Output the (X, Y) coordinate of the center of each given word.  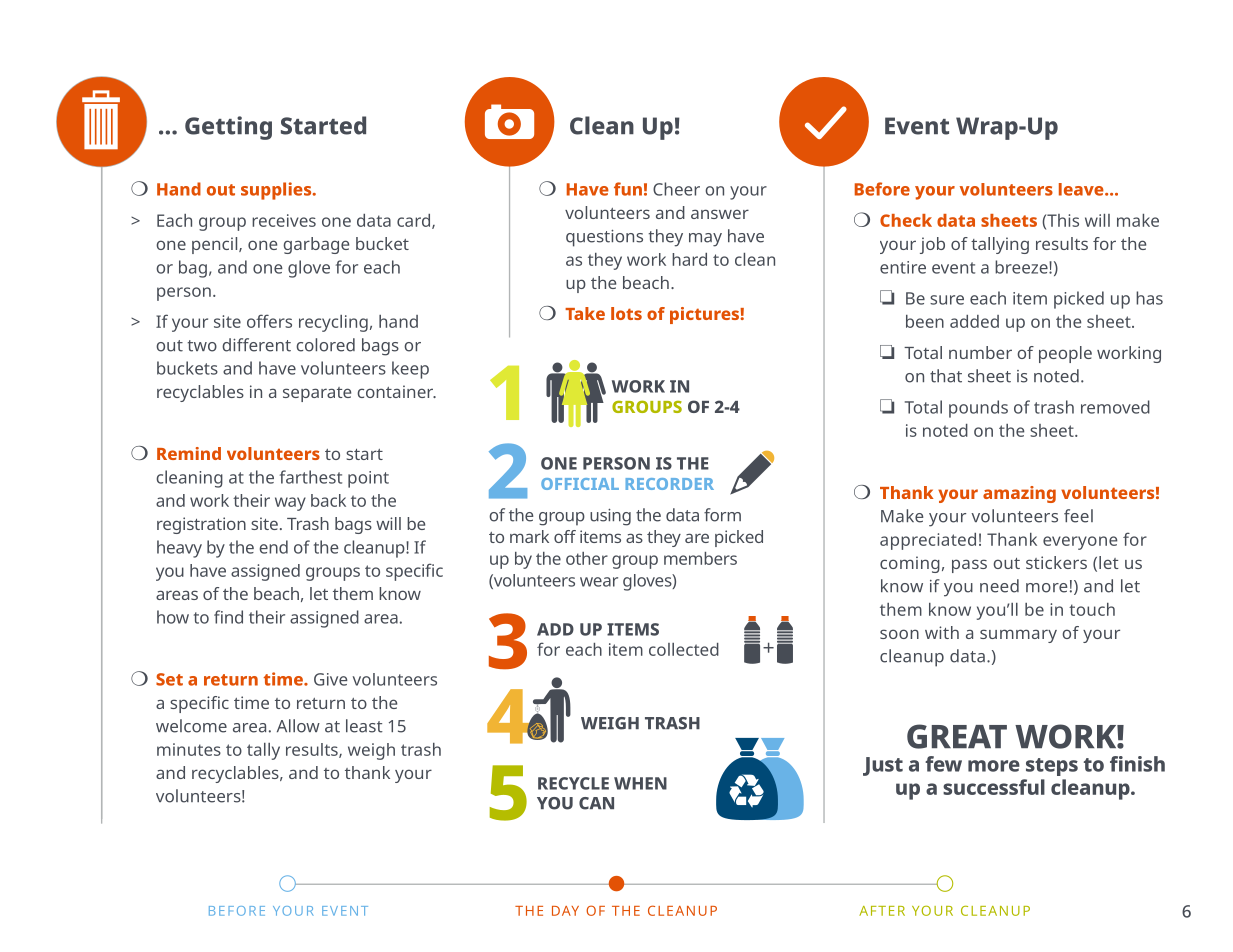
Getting (228, 128)
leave (1082, 189)
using (610, 517)
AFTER (882, 911)
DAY (565, 911)
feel (1078, 516)
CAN (596, 803)
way (290, 504)
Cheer (676, 189)
